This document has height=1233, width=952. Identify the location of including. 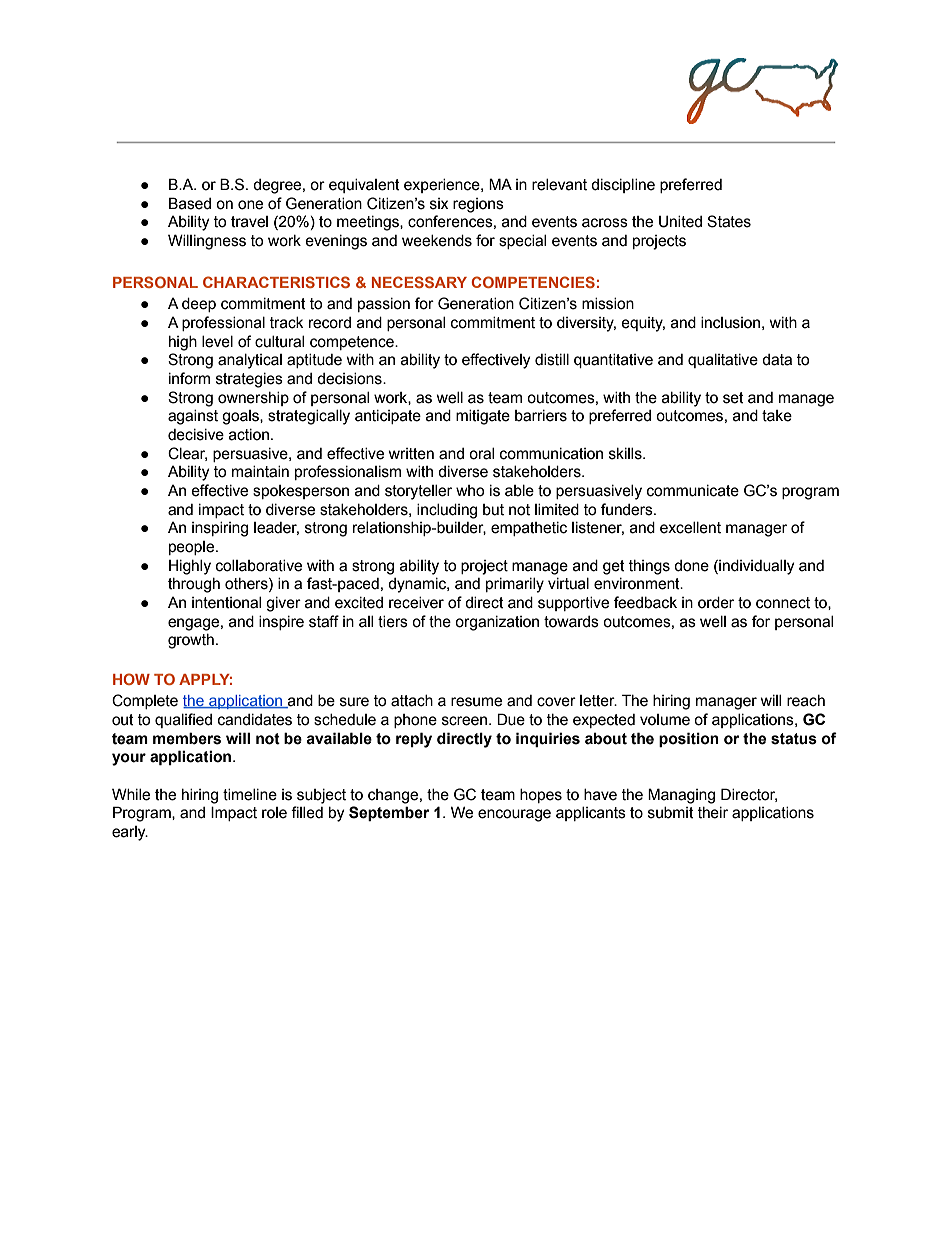
(447, 511).
